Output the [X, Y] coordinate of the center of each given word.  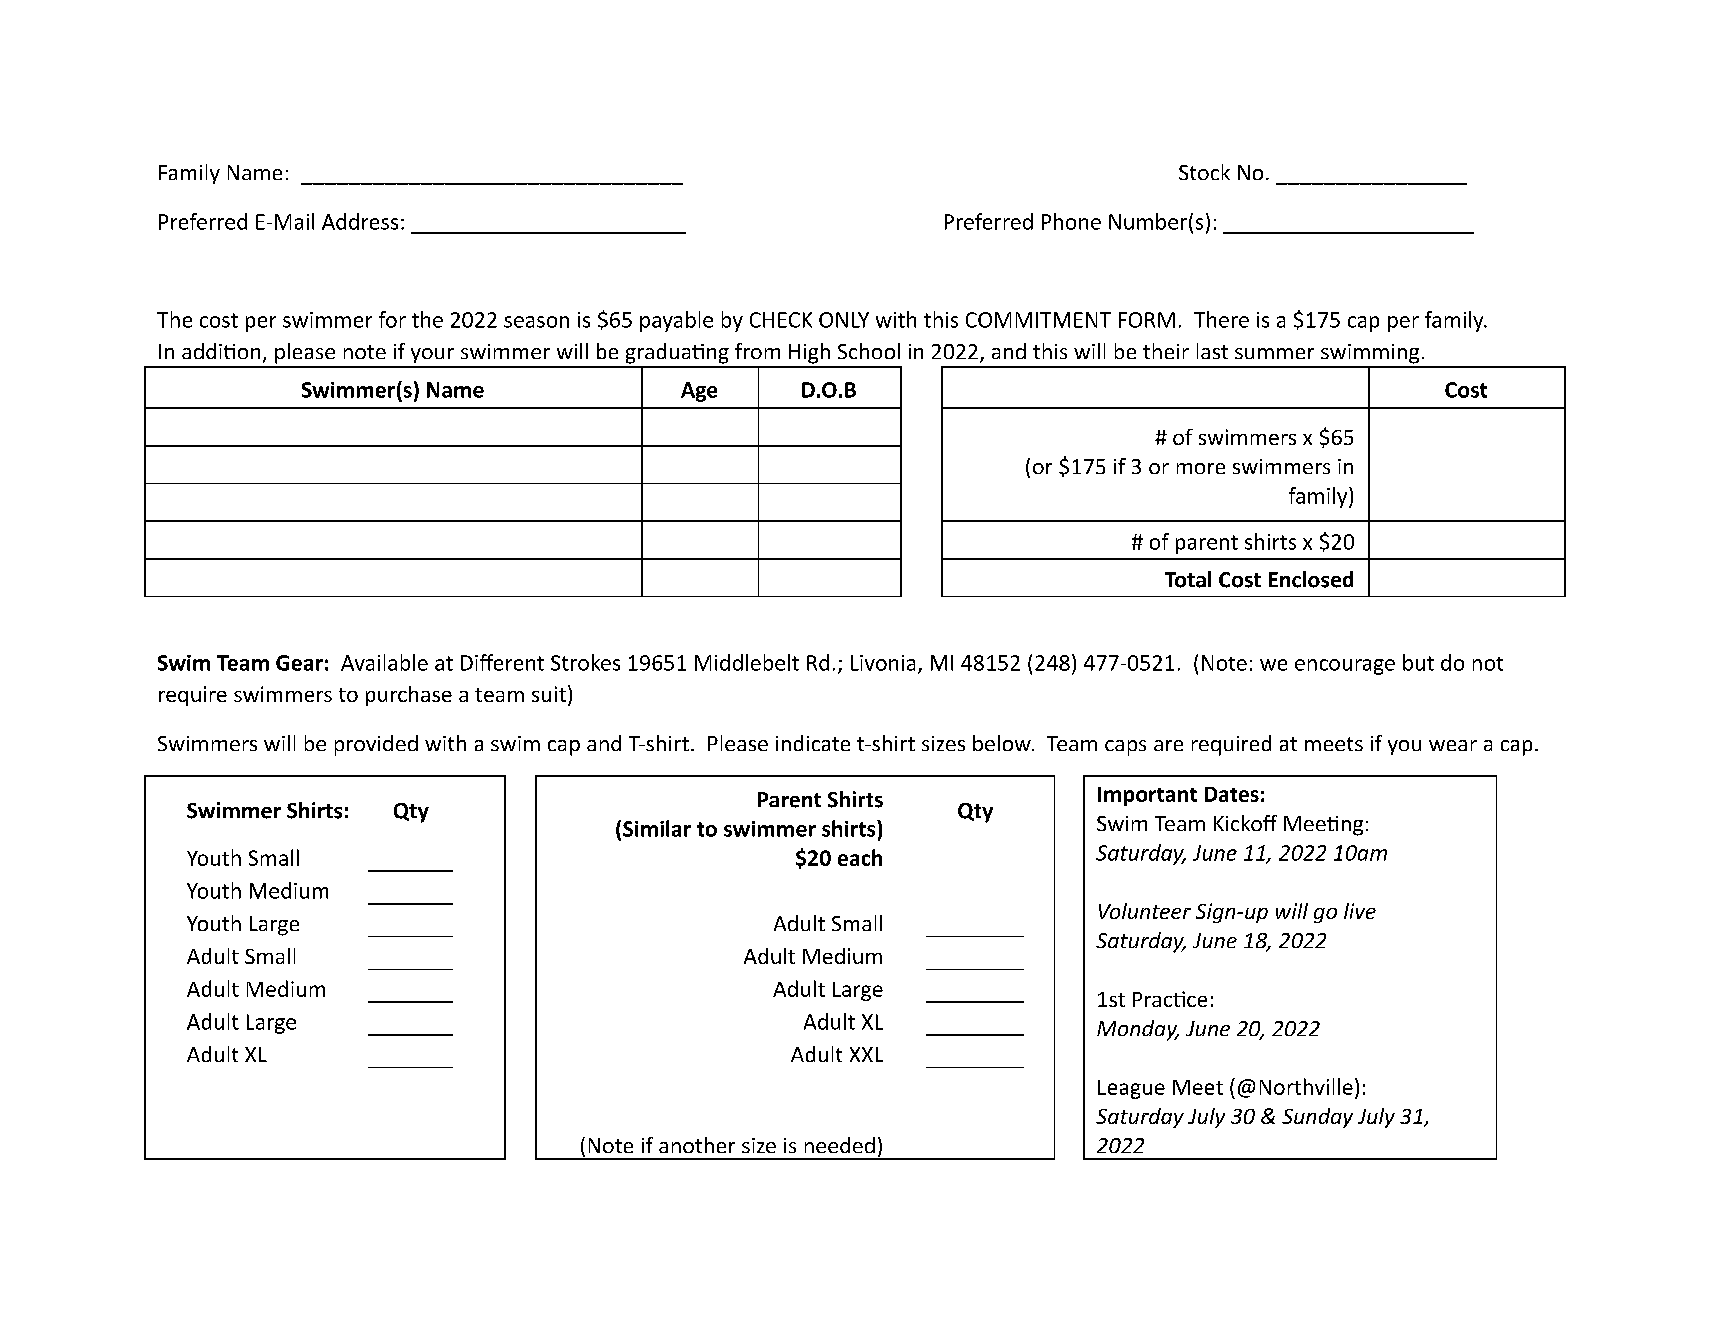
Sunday [1317, 1118]
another [697, 1145]
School [869, 351]
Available [384, 662]
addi [202, 351]
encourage [1345, 667]
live [1360, 911]
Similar [657, 828]
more [1201, 468]
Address [360, 221]
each [860, 857]
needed [840, 1145]
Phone [1071, 221]
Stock [1204, 172]
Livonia [883, 663]
